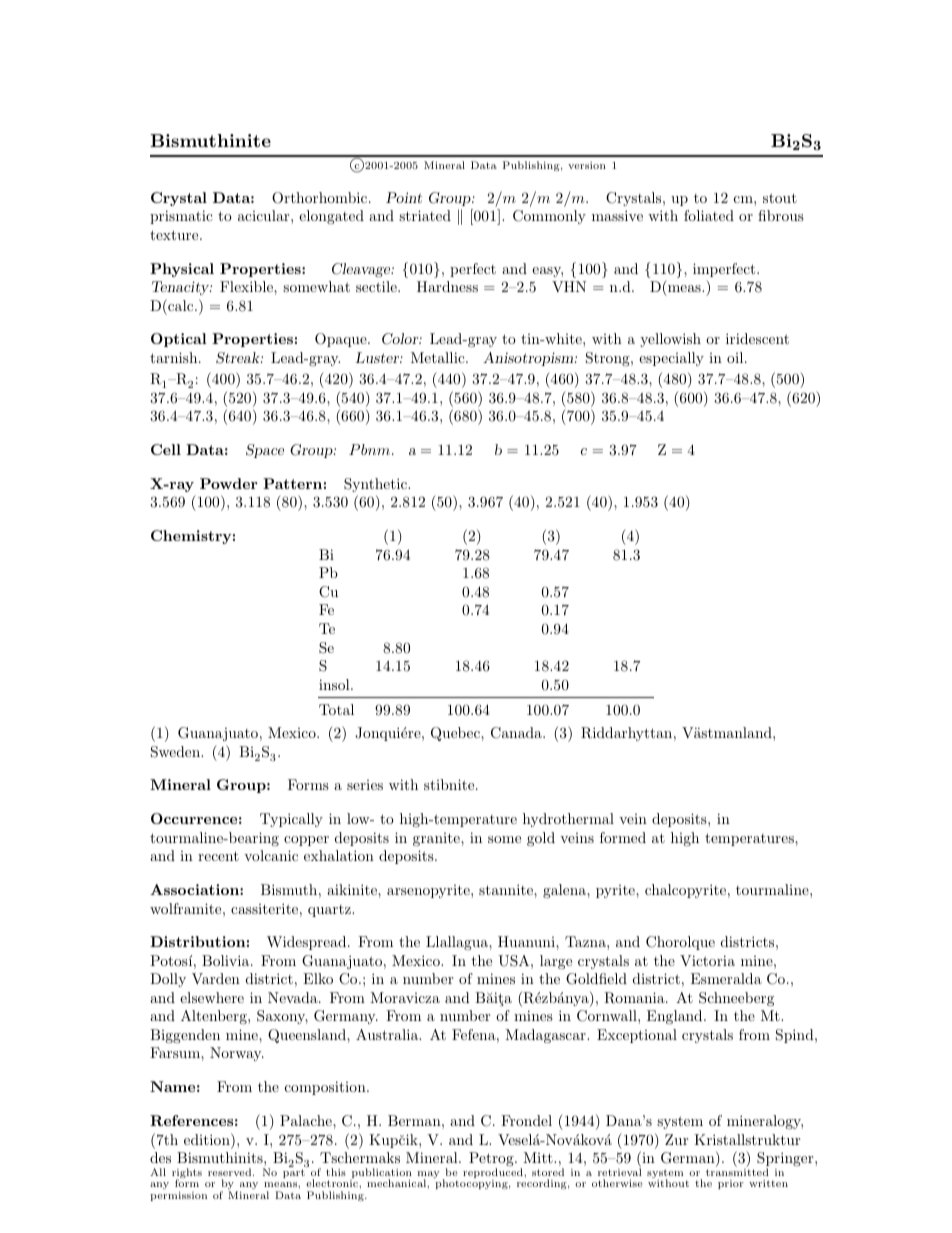 Image resolution: width=952 pixels, height=1233 pixels. Describe the element at coordinates (265, 451) in the screenshot. I see `Space` at that location.
